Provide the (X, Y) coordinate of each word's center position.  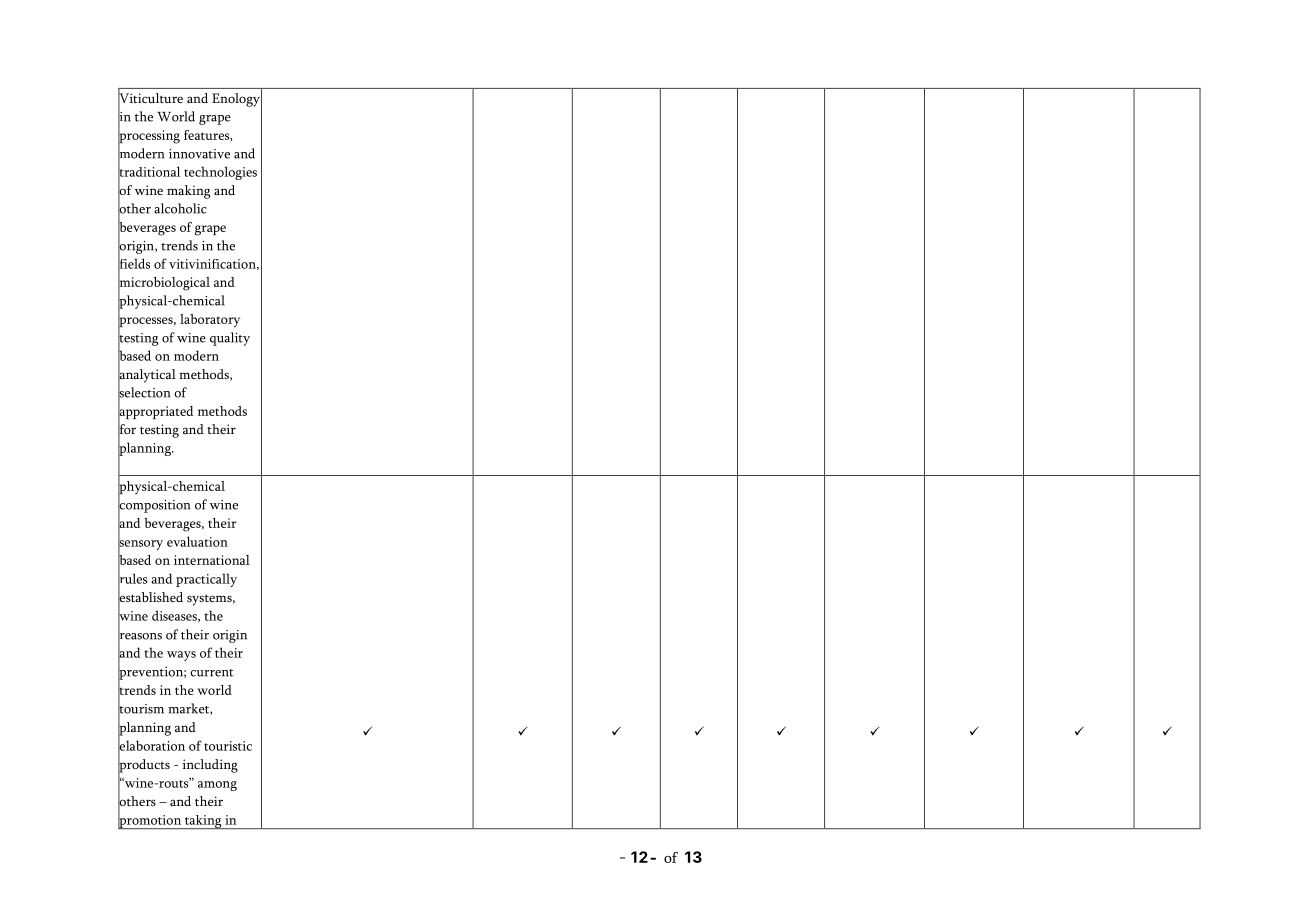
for (127, 429)
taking (203, 822)
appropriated (155, 412)
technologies (220, 173)
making (188, 192)
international (212, 560)
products (144, 766)
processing (149, 137)
